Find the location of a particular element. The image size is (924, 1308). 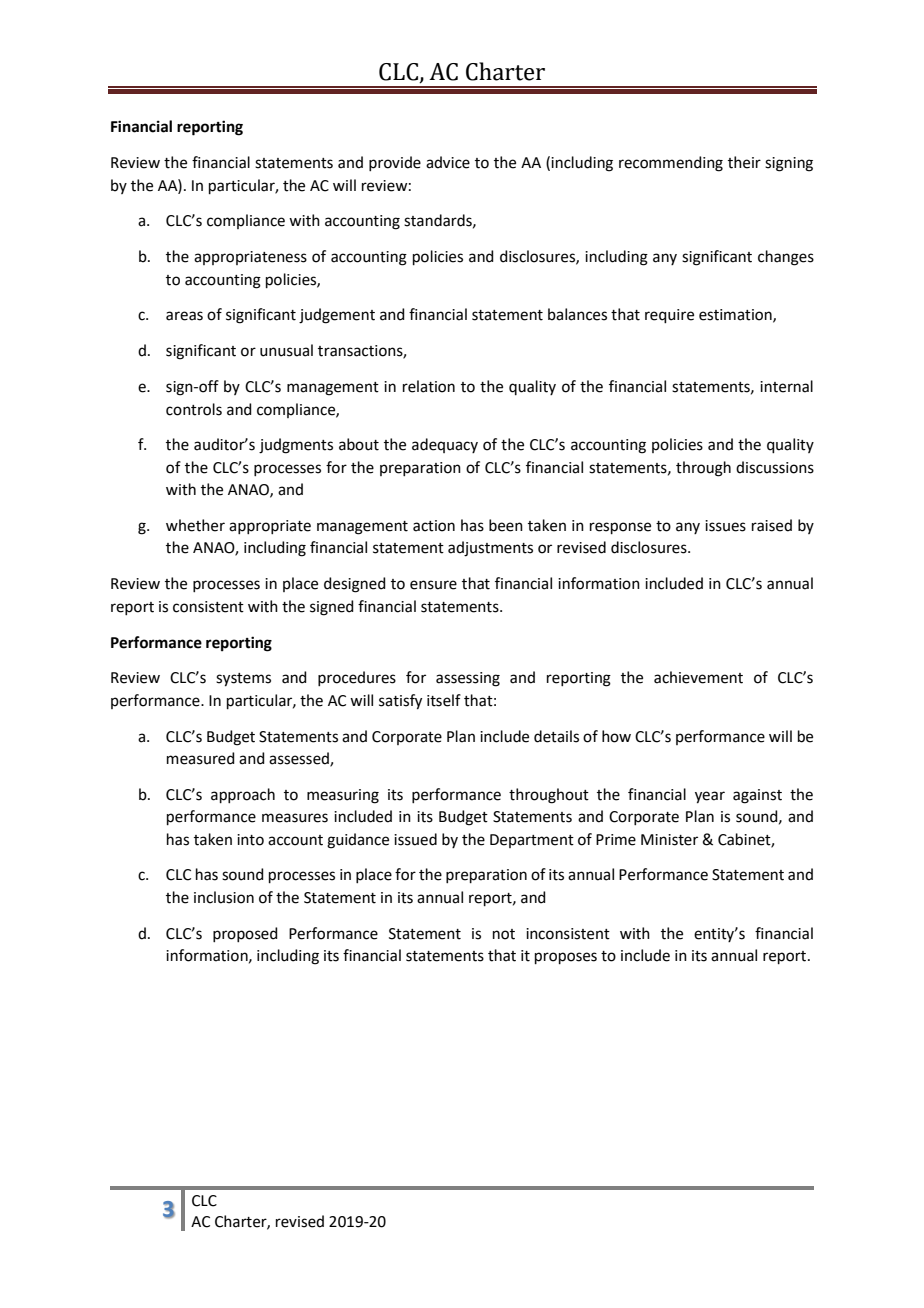

relation is located at coordinates (429, 386).
